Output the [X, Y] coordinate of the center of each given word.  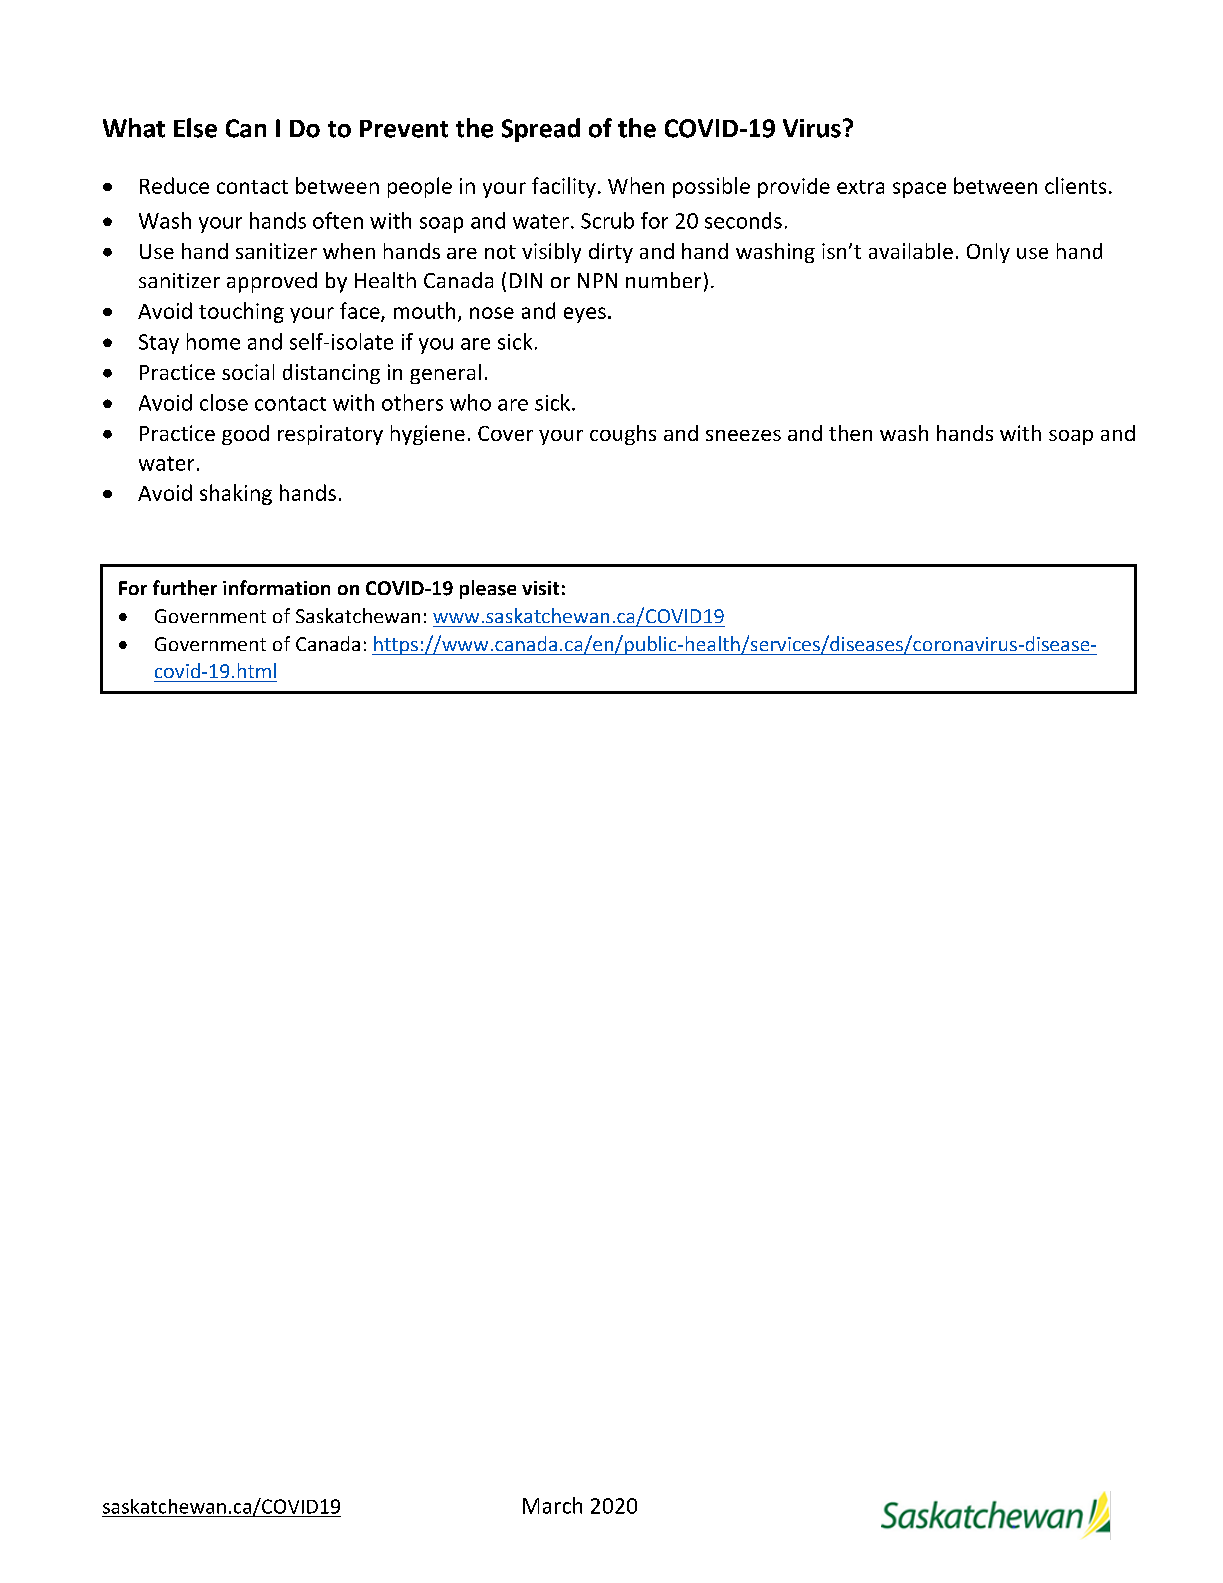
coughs [623, 435]
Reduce [174, 185]
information [276, 587]
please [488, 589]
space [919, 190]
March [552, 1505]
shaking [236, 494]
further [185, 588]
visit [540, 588]
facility [564, 187]
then [850, 433]
